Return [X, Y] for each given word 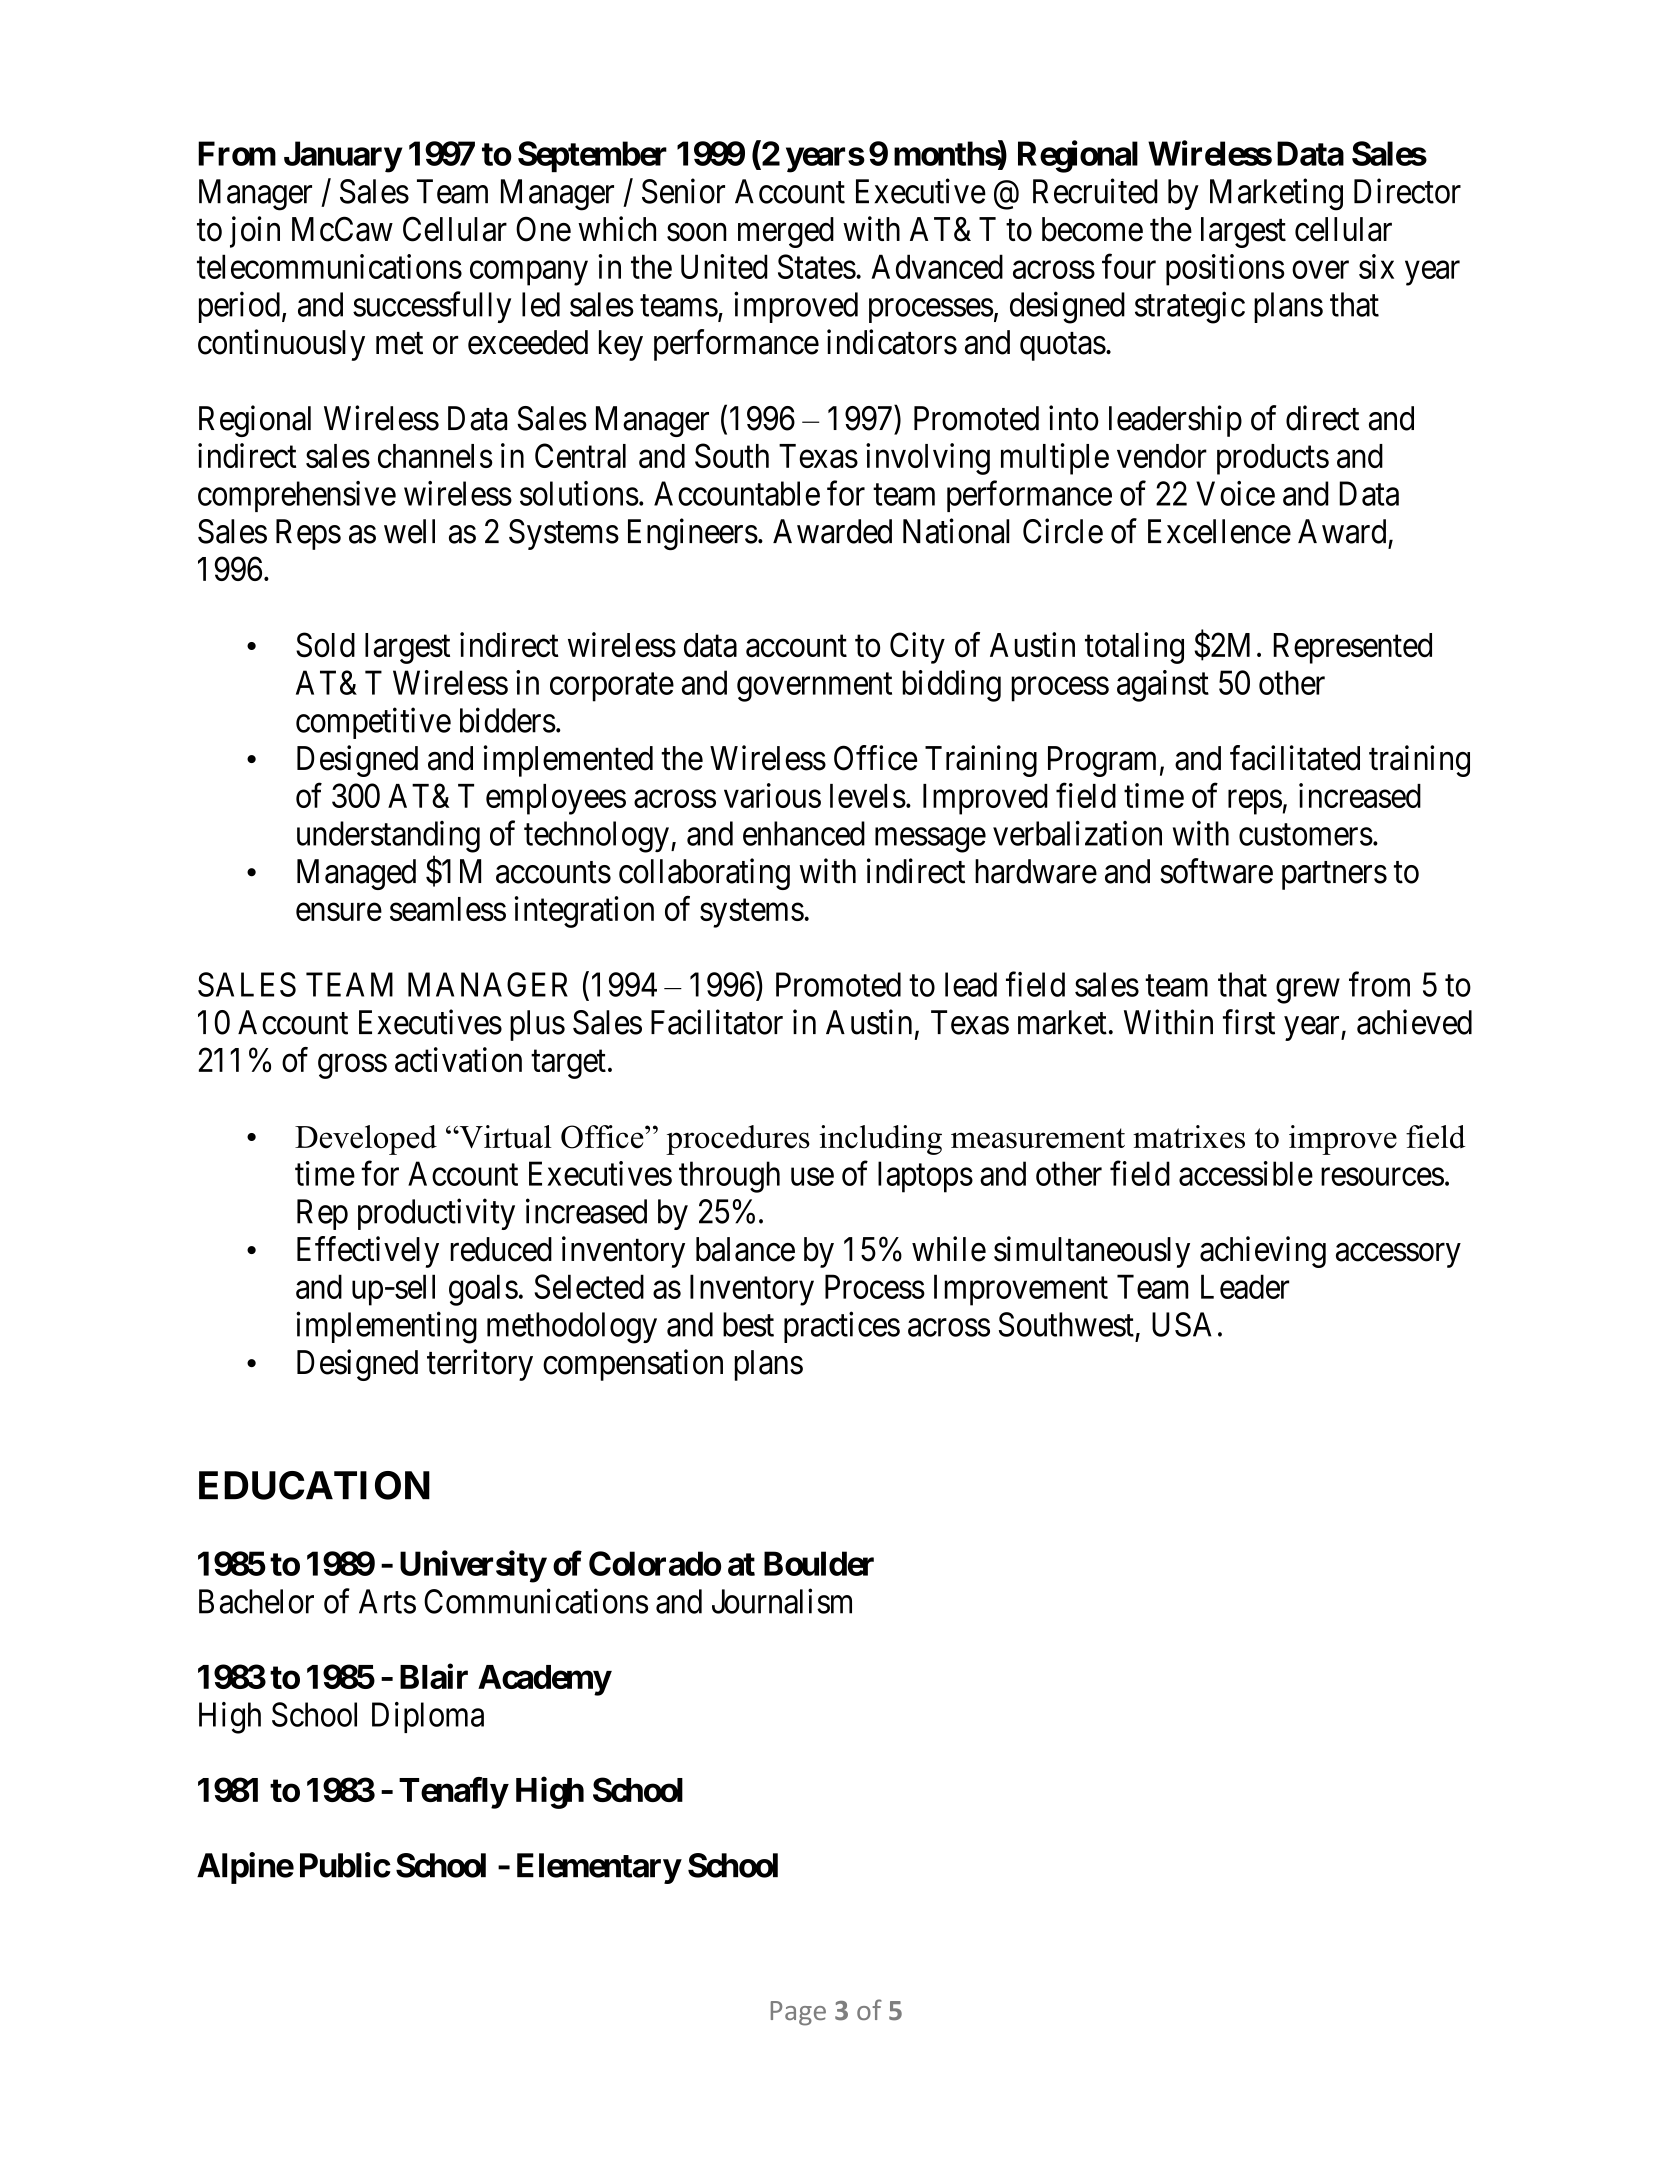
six [1376, 266]
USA [1182, 1324]
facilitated [1295, 758]
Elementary [599, 1868]
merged [786, 232]
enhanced [804, 833]
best [748, 1324]
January [343, 157]
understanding [388, 837]
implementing [386, 1327]
